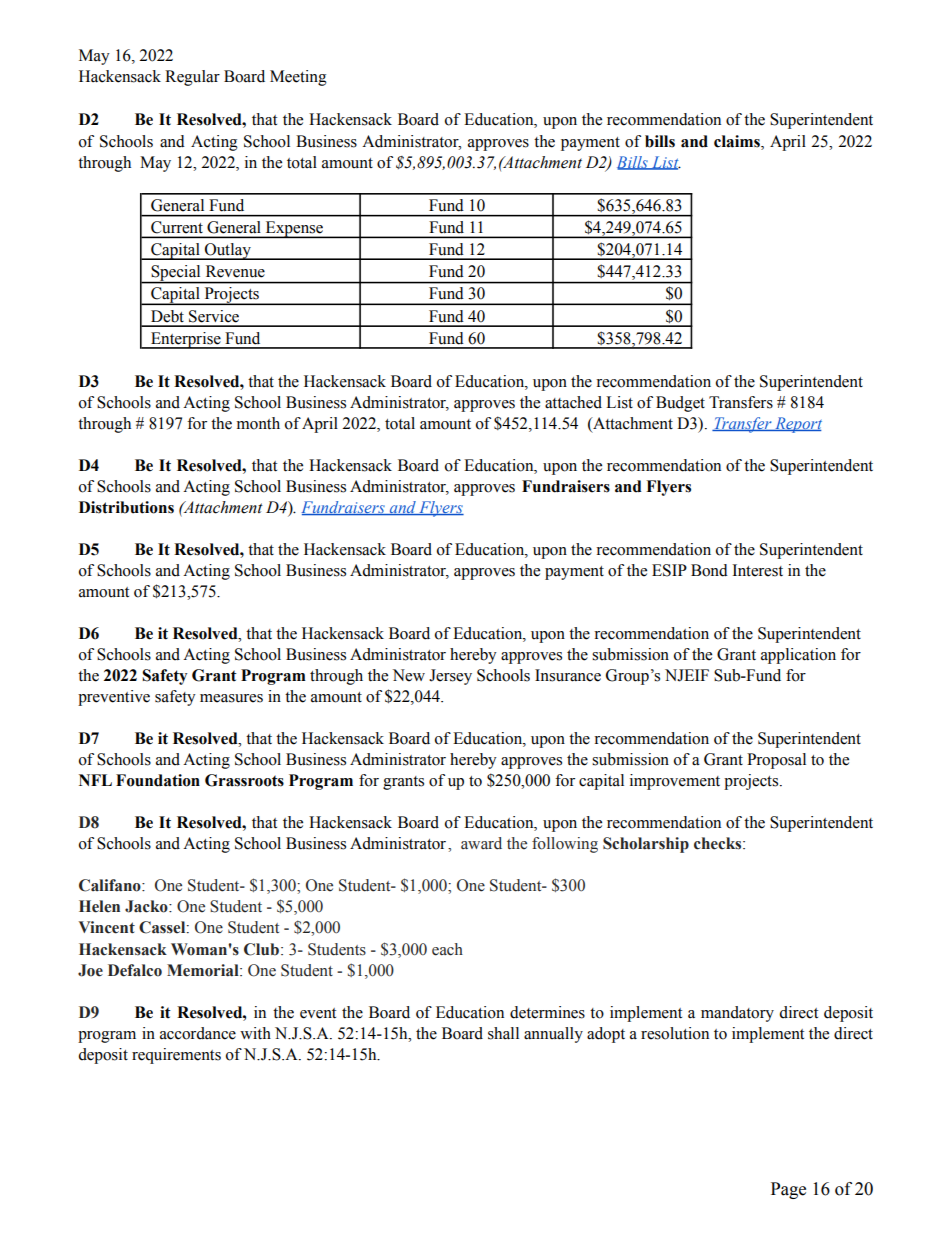 This screenshot has width=952, height=1233. Describe the element at coordinates (450, 677) in the screenshot. I see `Jersey` at that location.
